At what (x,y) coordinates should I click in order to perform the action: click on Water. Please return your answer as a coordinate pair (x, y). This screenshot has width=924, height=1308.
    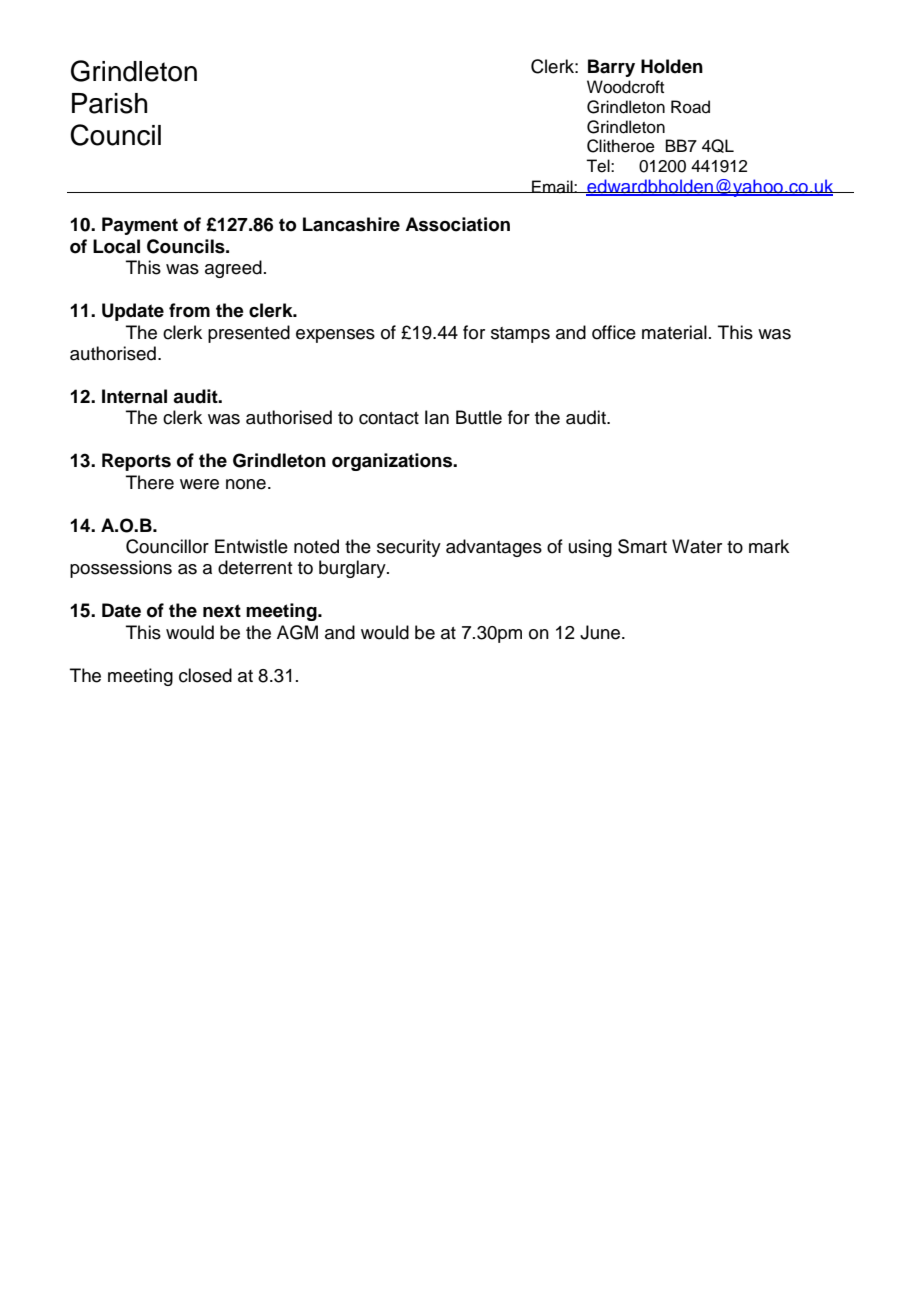
    Looking at the image, I should click on (697, 546).
